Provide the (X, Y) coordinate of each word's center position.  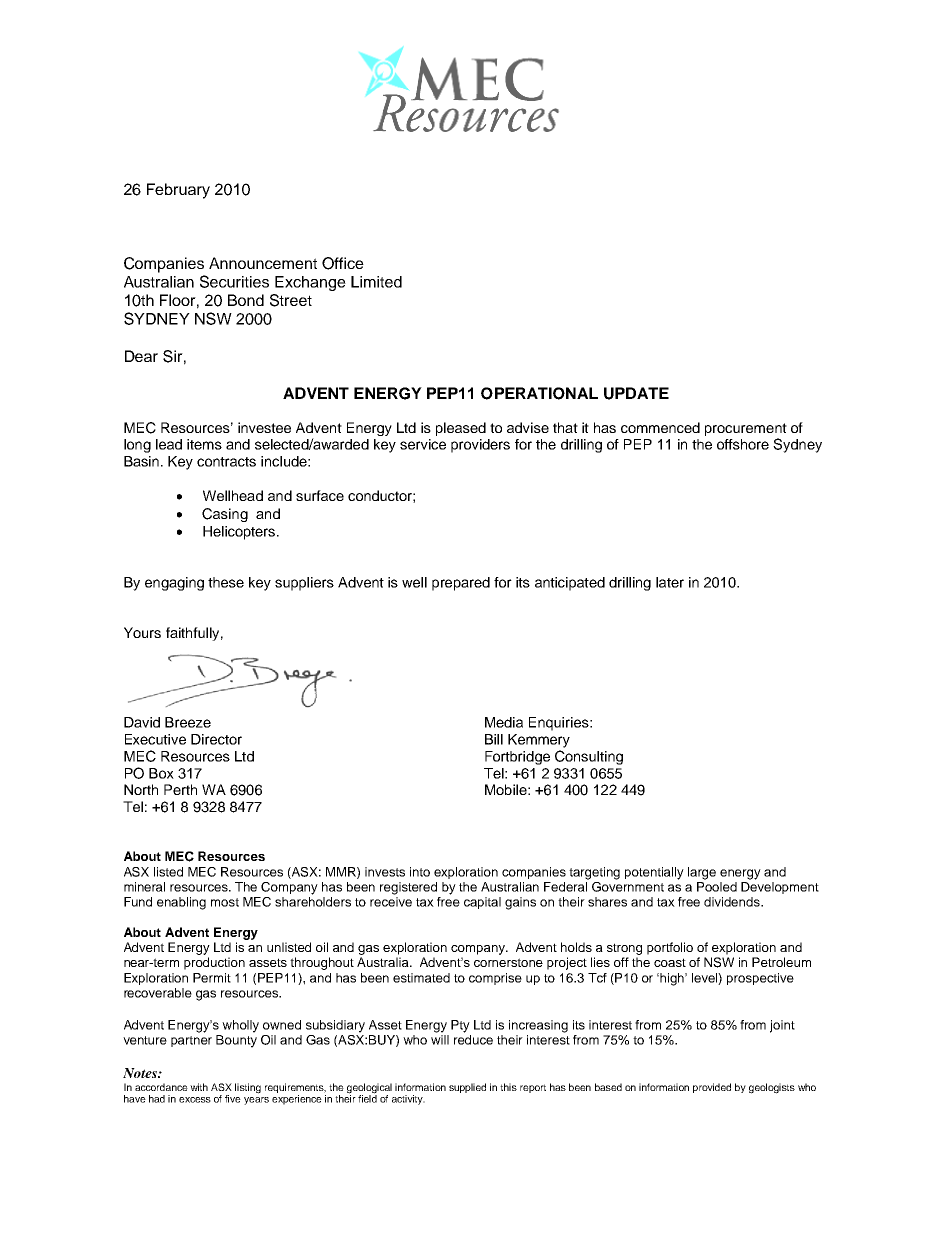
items (204, 444)
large (702, 873)
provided (712, 1088)
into (420, 872)
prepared (461, 584)
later (670, 582)
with (199, 1087)
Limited (376, 282)
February (178, 191)
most (225, 902)
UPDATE (636, 393)
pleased (461, 429)
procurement (746, 429)
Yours (142, 632)
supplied (467, 1088)
